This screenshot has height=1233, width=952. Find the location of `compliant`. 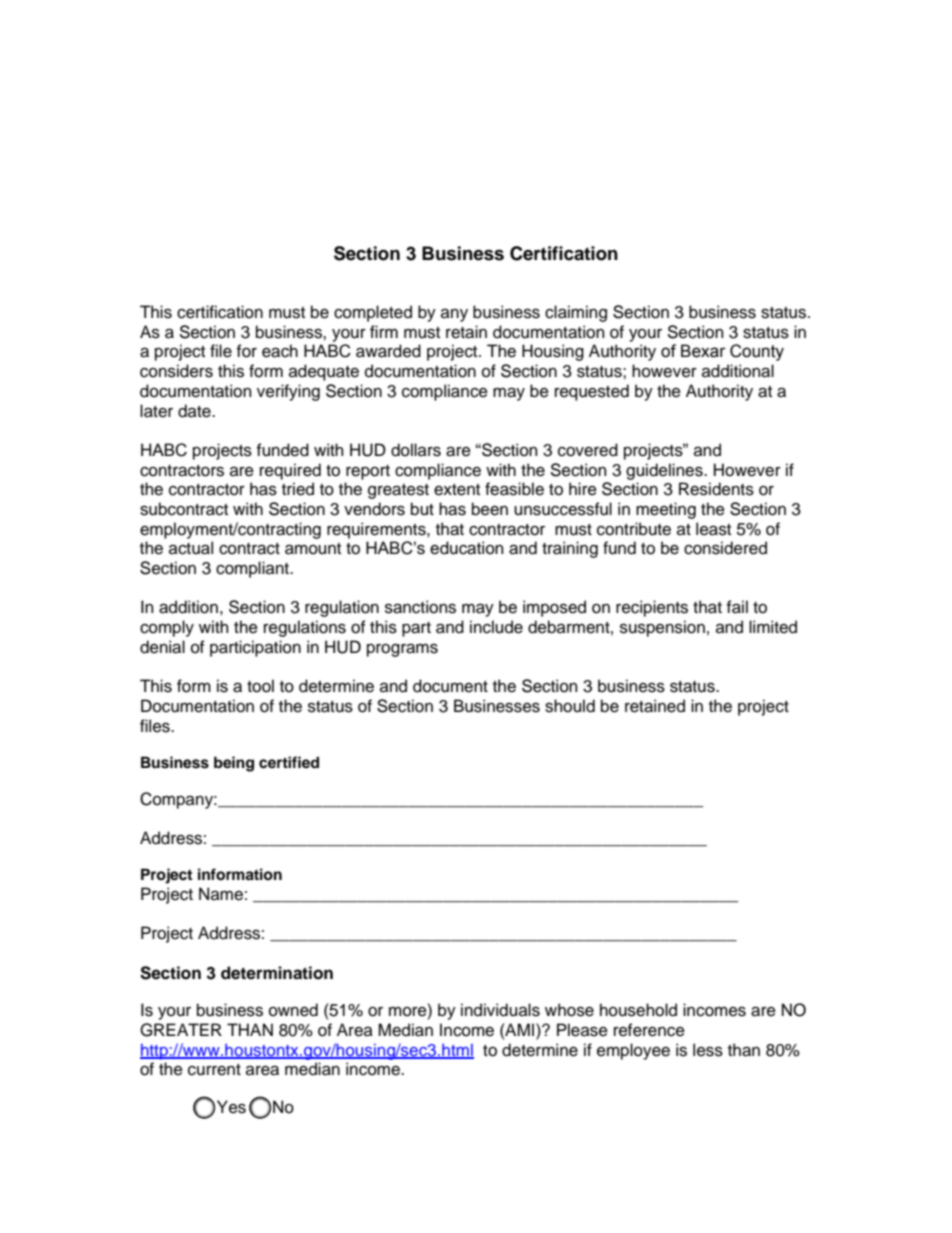

compliant is located at coordinates (253, 569).
